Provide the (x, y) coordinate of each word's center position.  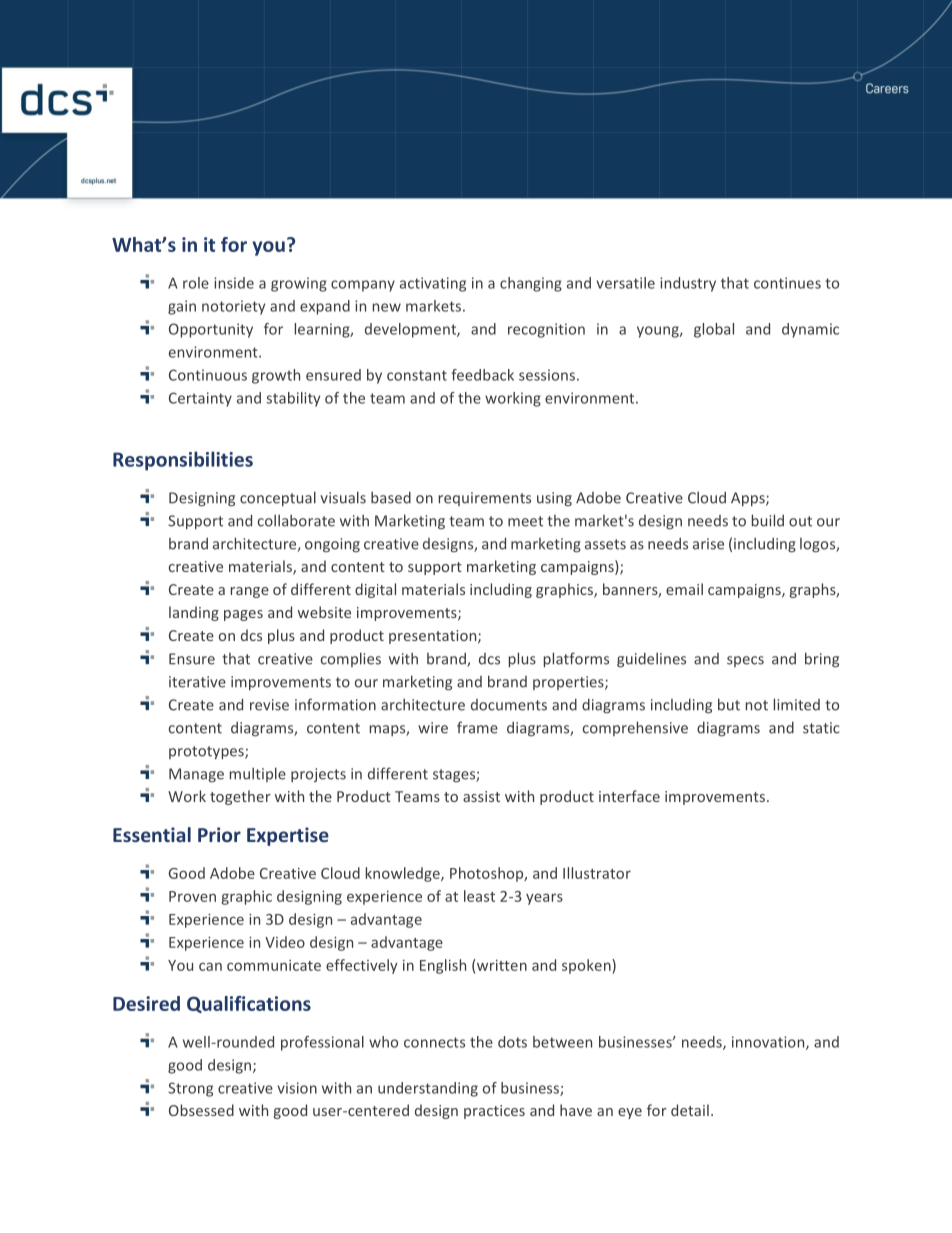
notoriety (233, 307)
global (714, 330)
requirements (485, 499)
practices (494, 1112)
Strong (190, 1089)
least (479, 896)
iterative (197, 682)
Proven (192, 896)
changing (531, 284)
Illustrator (597, 873)
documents (509, 705)
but (729, 704)
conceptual (278, 498)
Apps (749, 499)
